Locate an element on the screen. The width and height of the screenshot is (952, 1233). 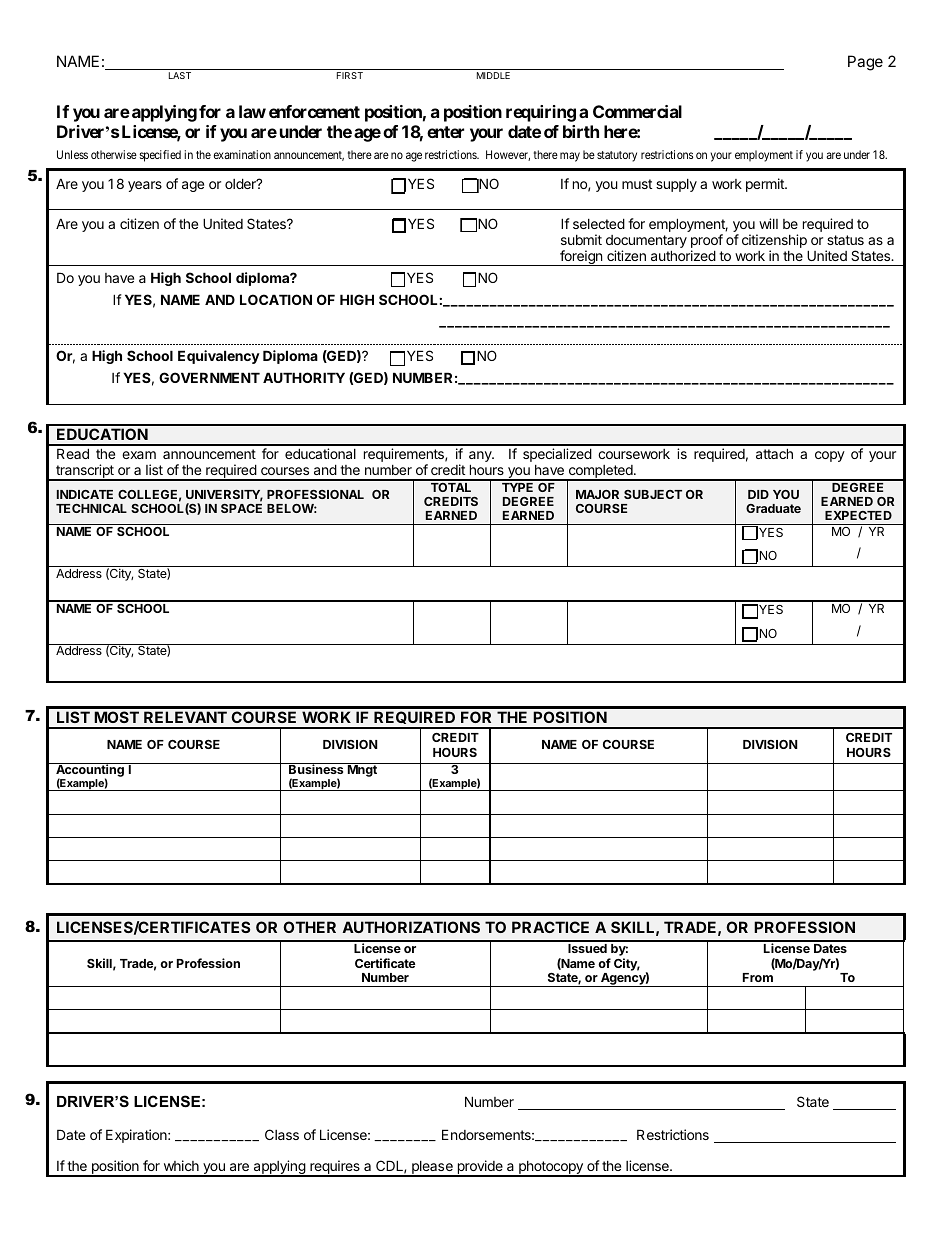
Graduate is located at coordinates (773, 508).
